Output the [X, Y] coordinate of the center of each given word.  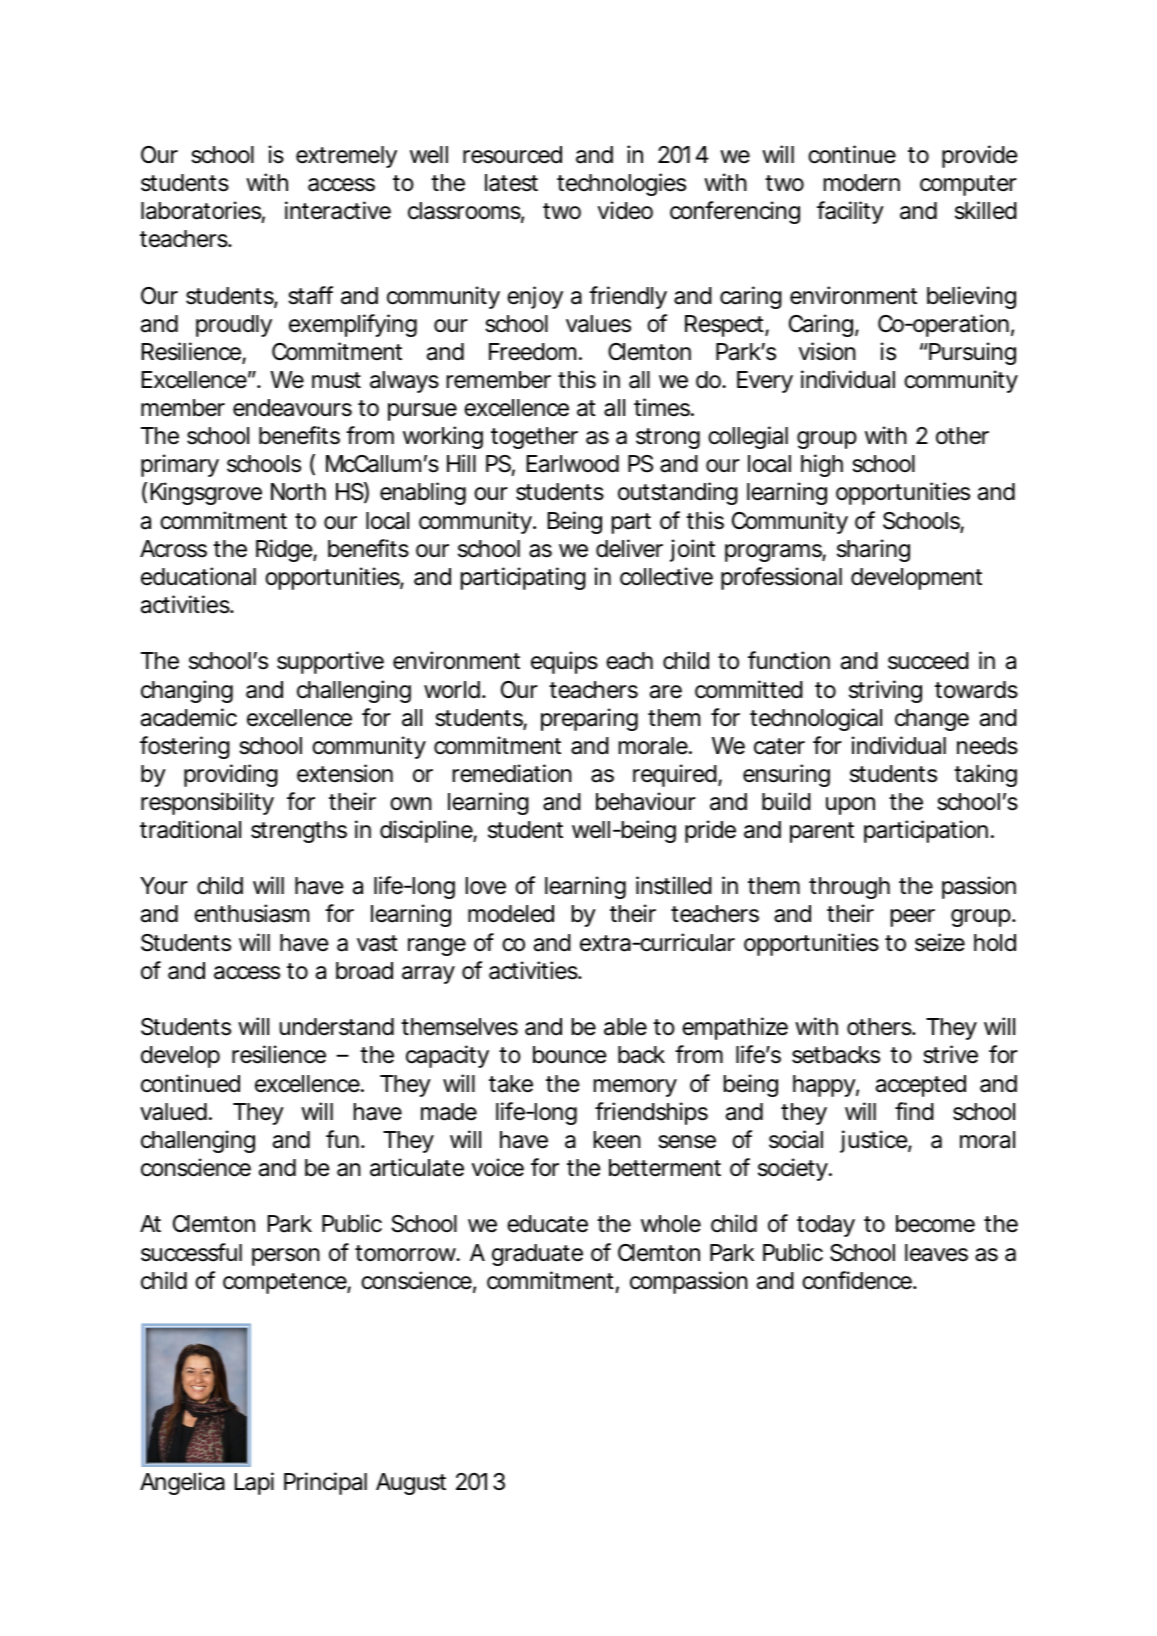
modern [862, 183]
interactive [338, 210]
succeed [928, 661]
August [411, 1484]
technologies [621, 184]
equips [564, 662]
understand [337, 1027]
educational [198, 576]
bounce [570, 1055]
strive [950, 1054]
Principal [325, 1483]
